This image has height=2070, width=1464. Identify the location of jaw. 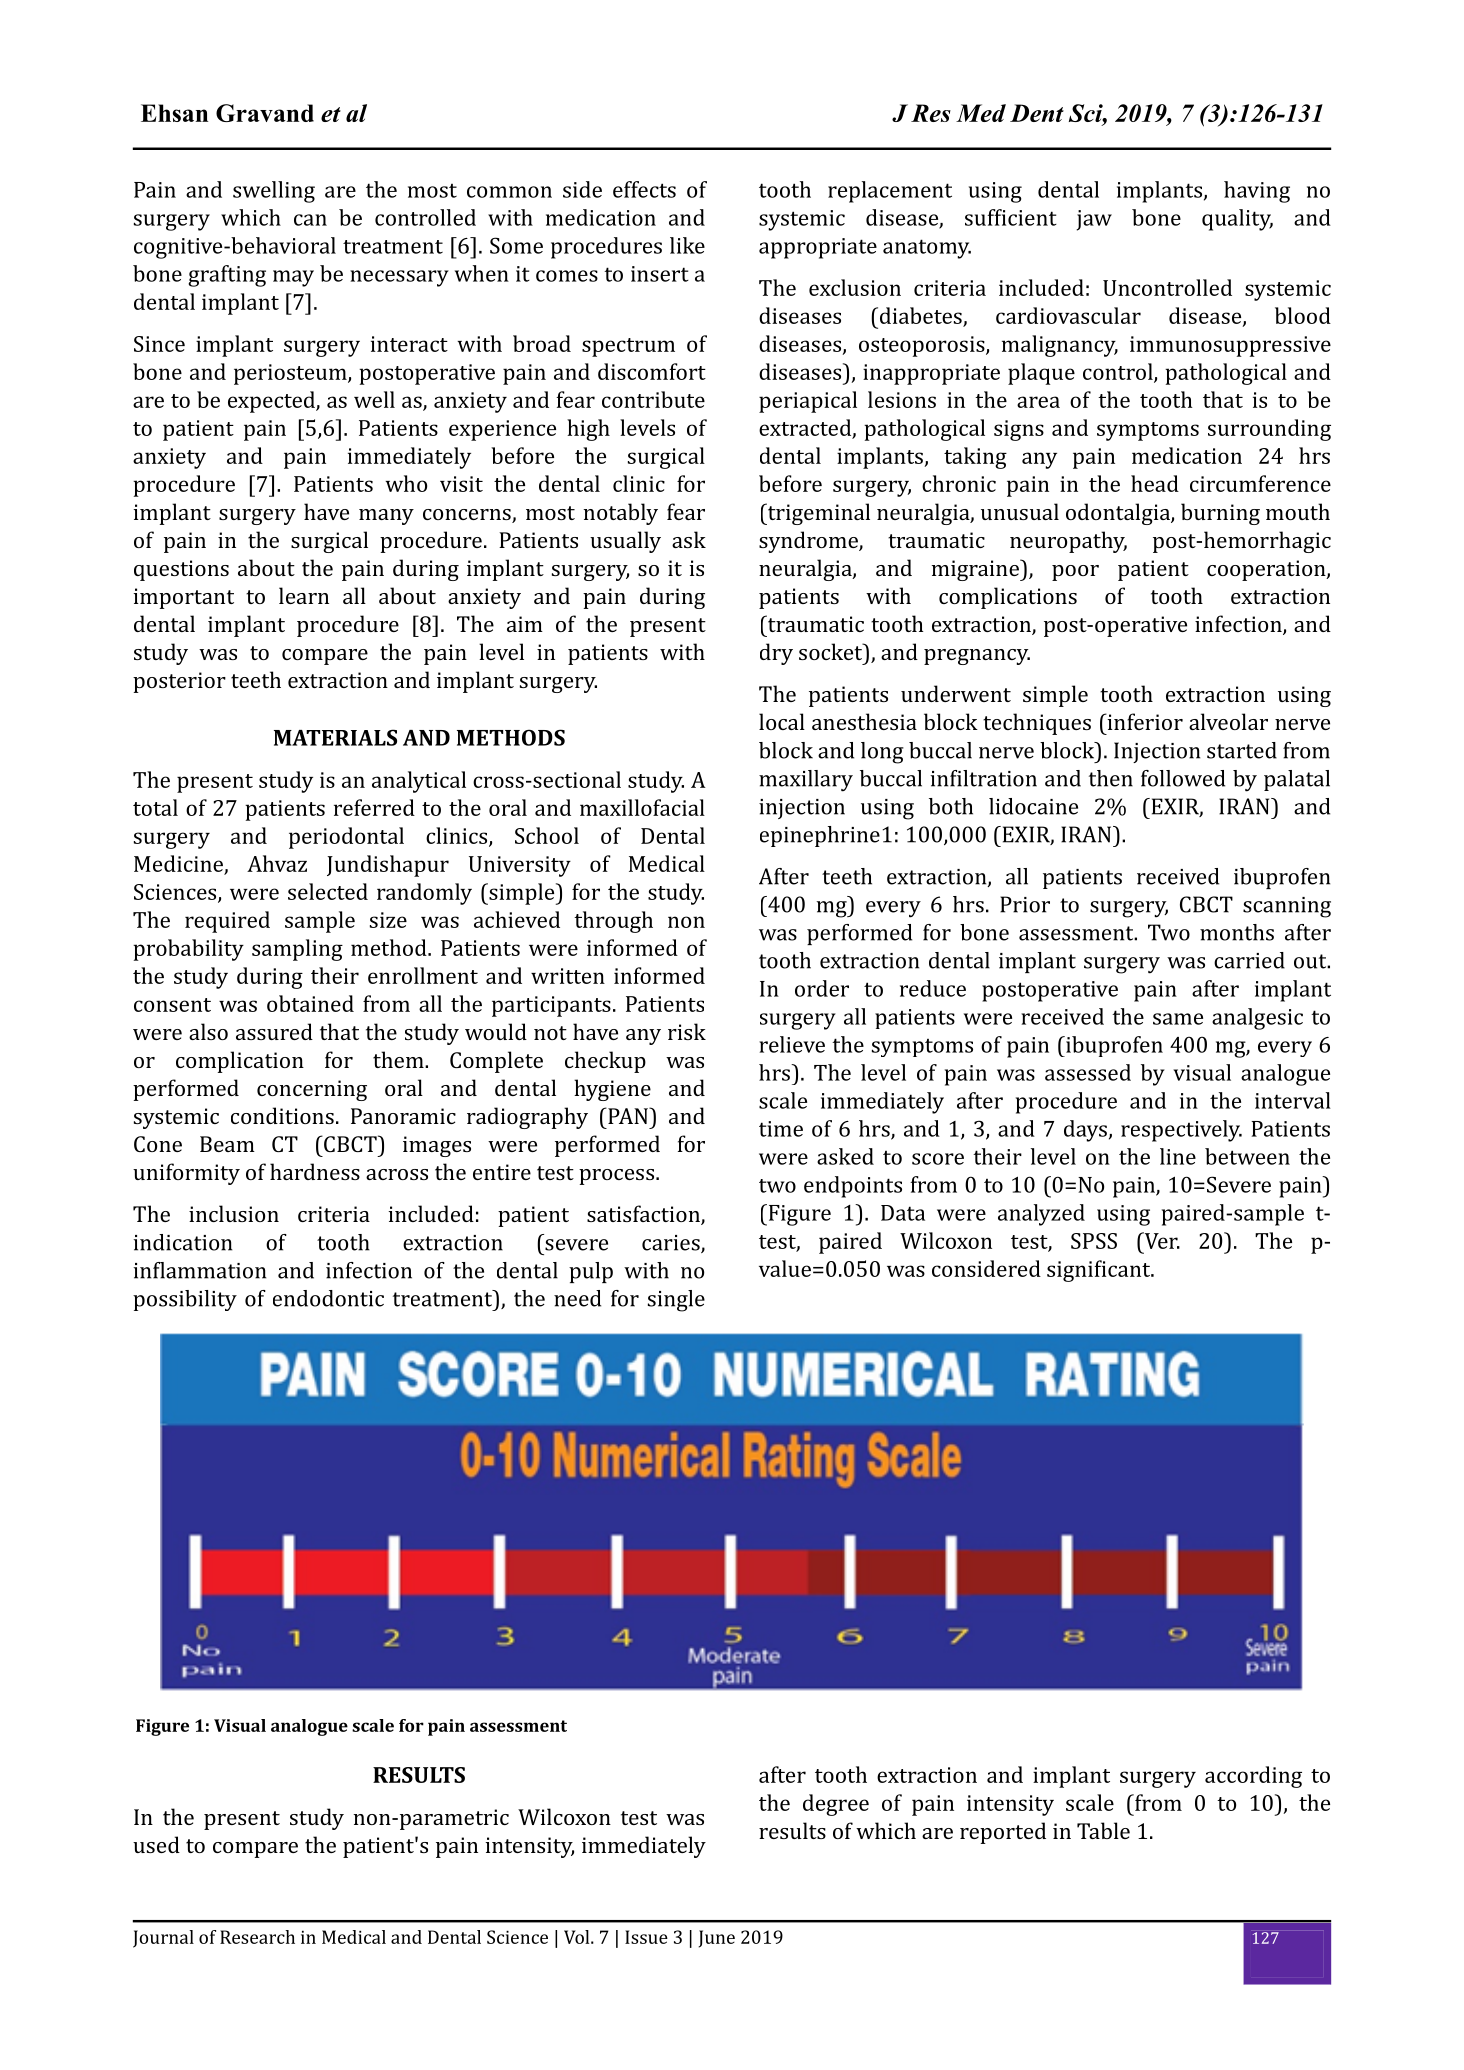
(1094, 220).
